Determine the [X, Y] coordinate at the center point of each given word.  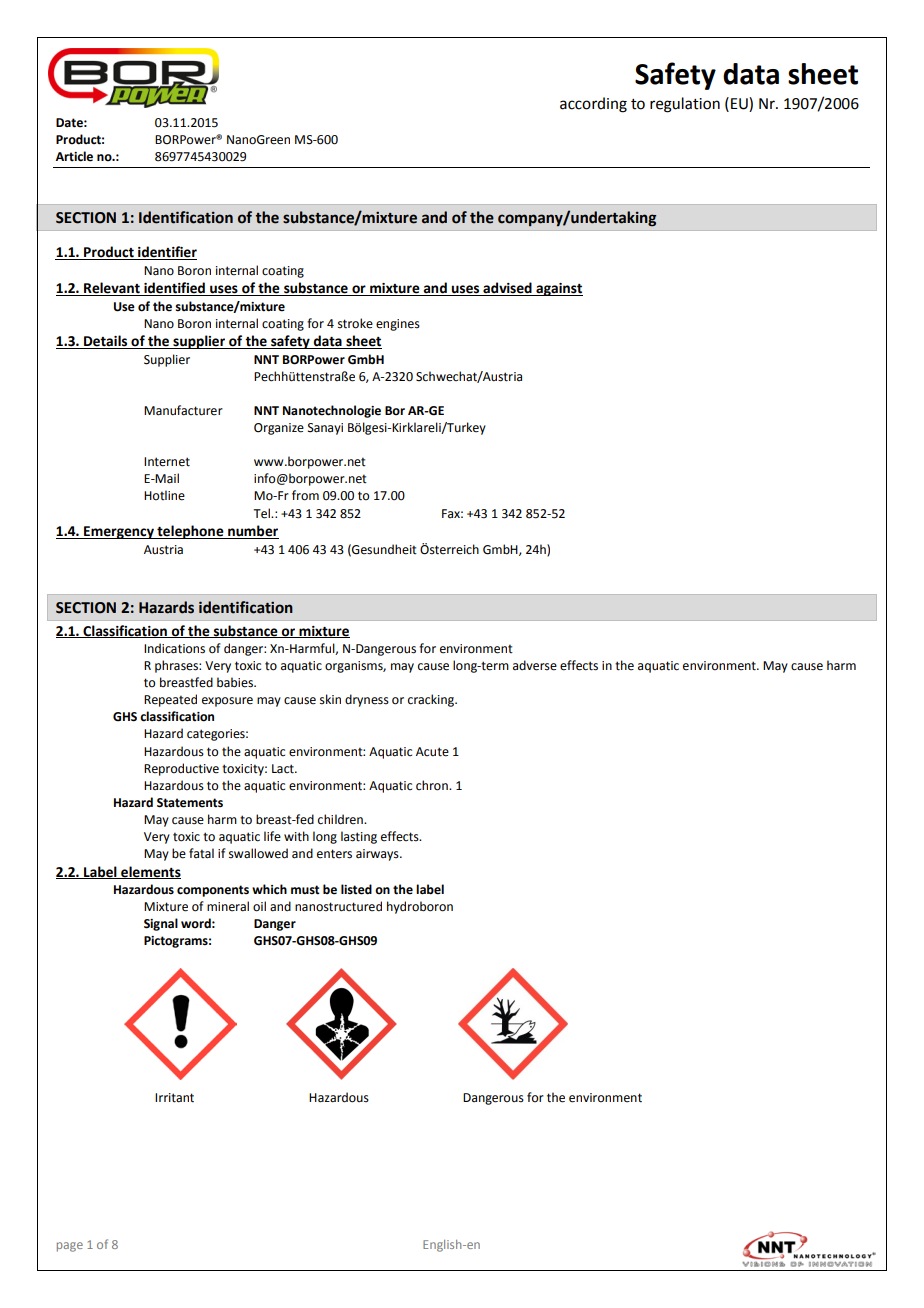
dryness [367, 700]
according [593, 105]
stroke [355, 323]
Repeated [170, 700]
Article [74, 156]
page [70, 1247]
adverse [535, 665]
